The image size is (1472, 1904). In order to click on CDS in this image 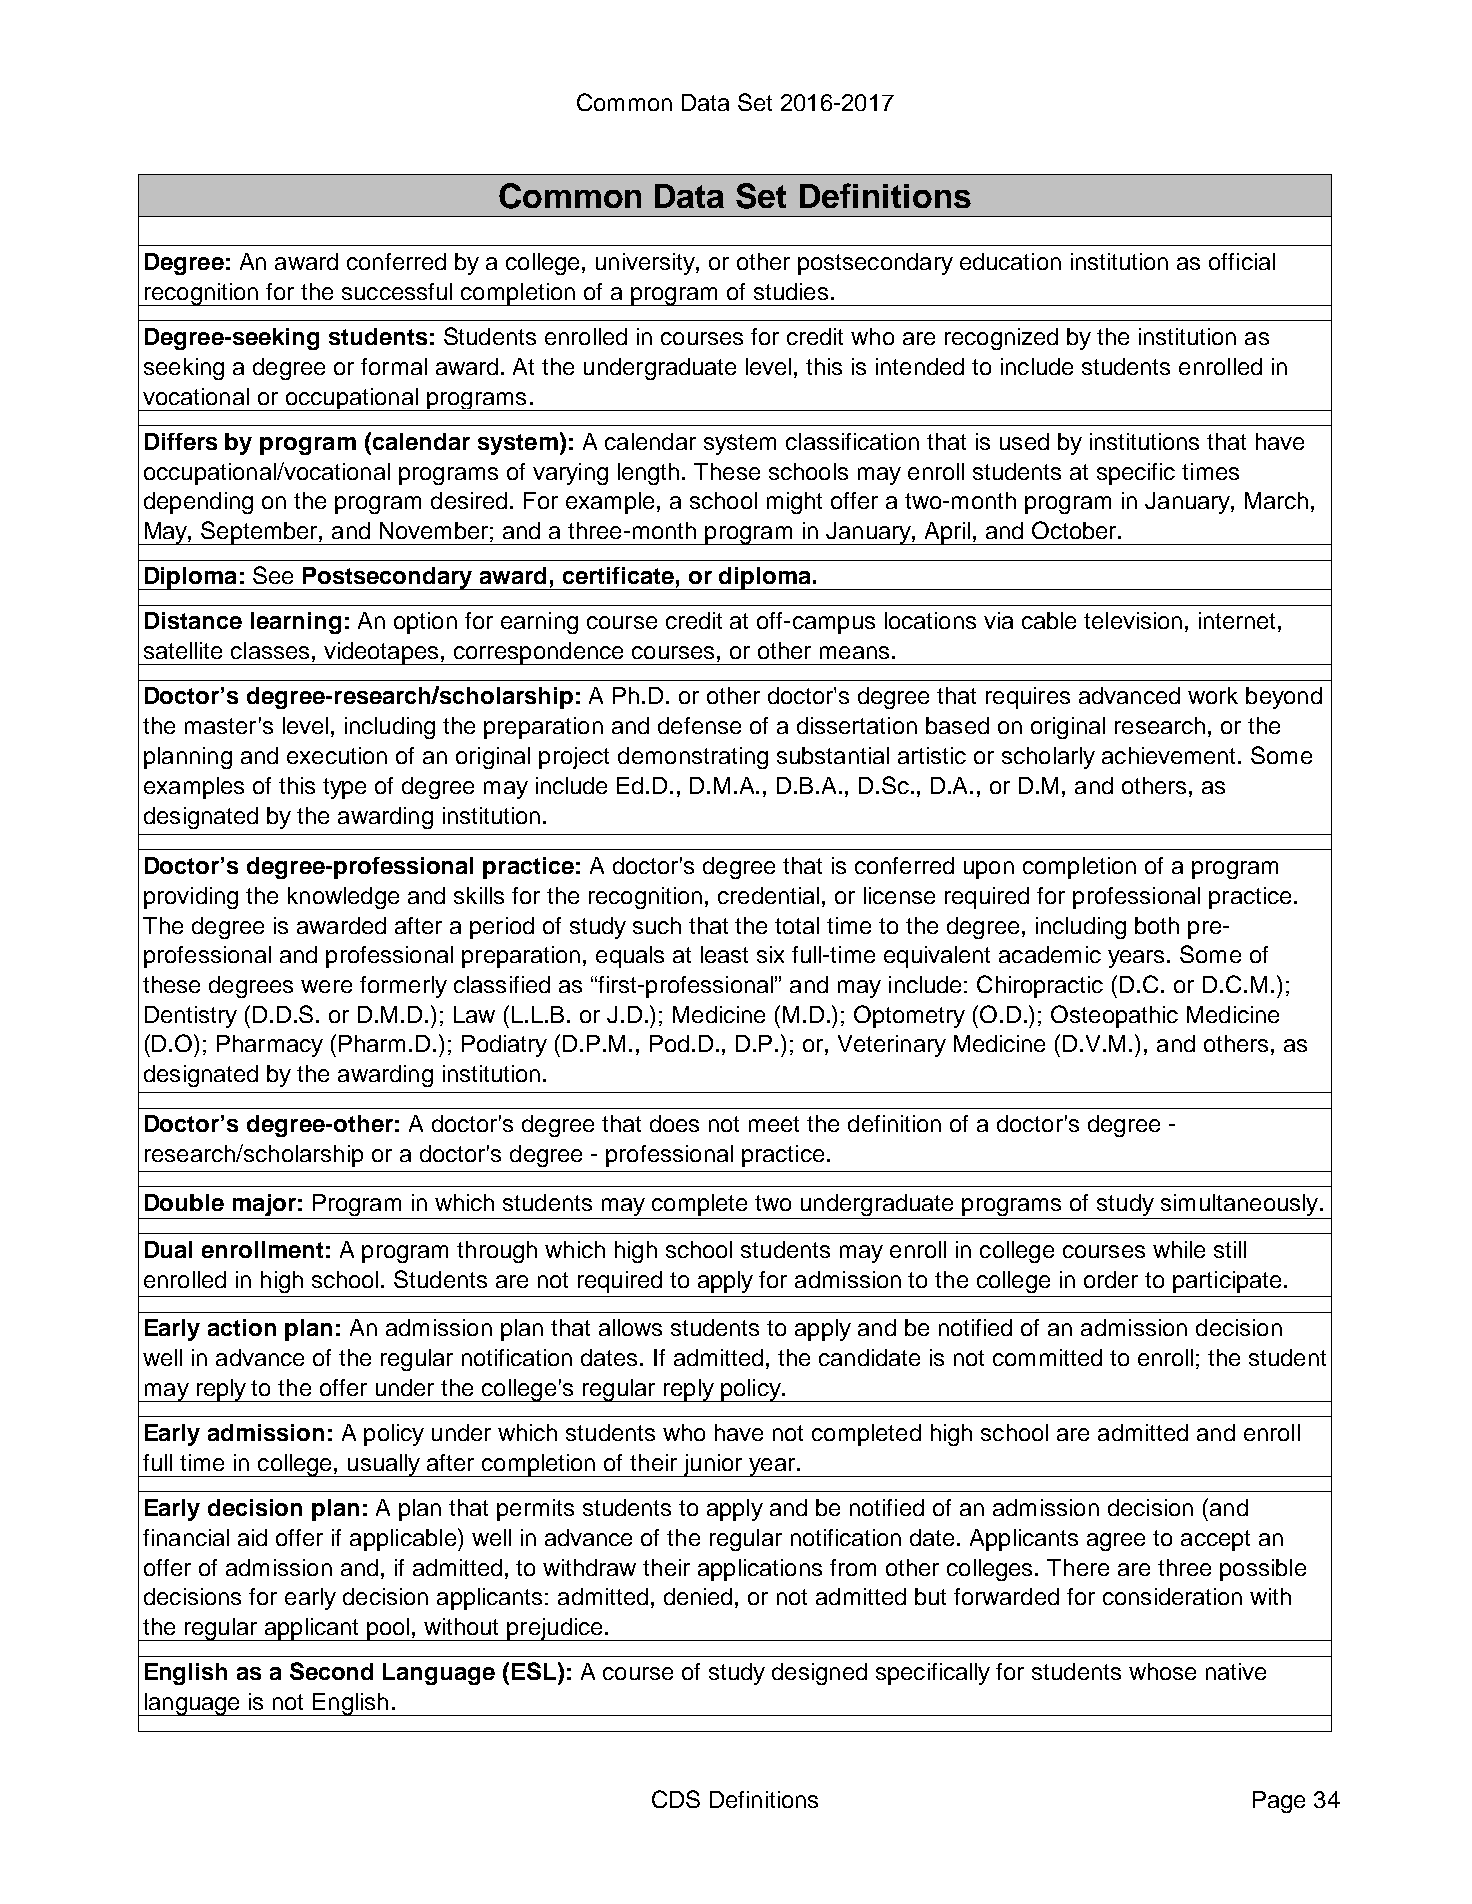, I will do `click(676, 1799)`.
